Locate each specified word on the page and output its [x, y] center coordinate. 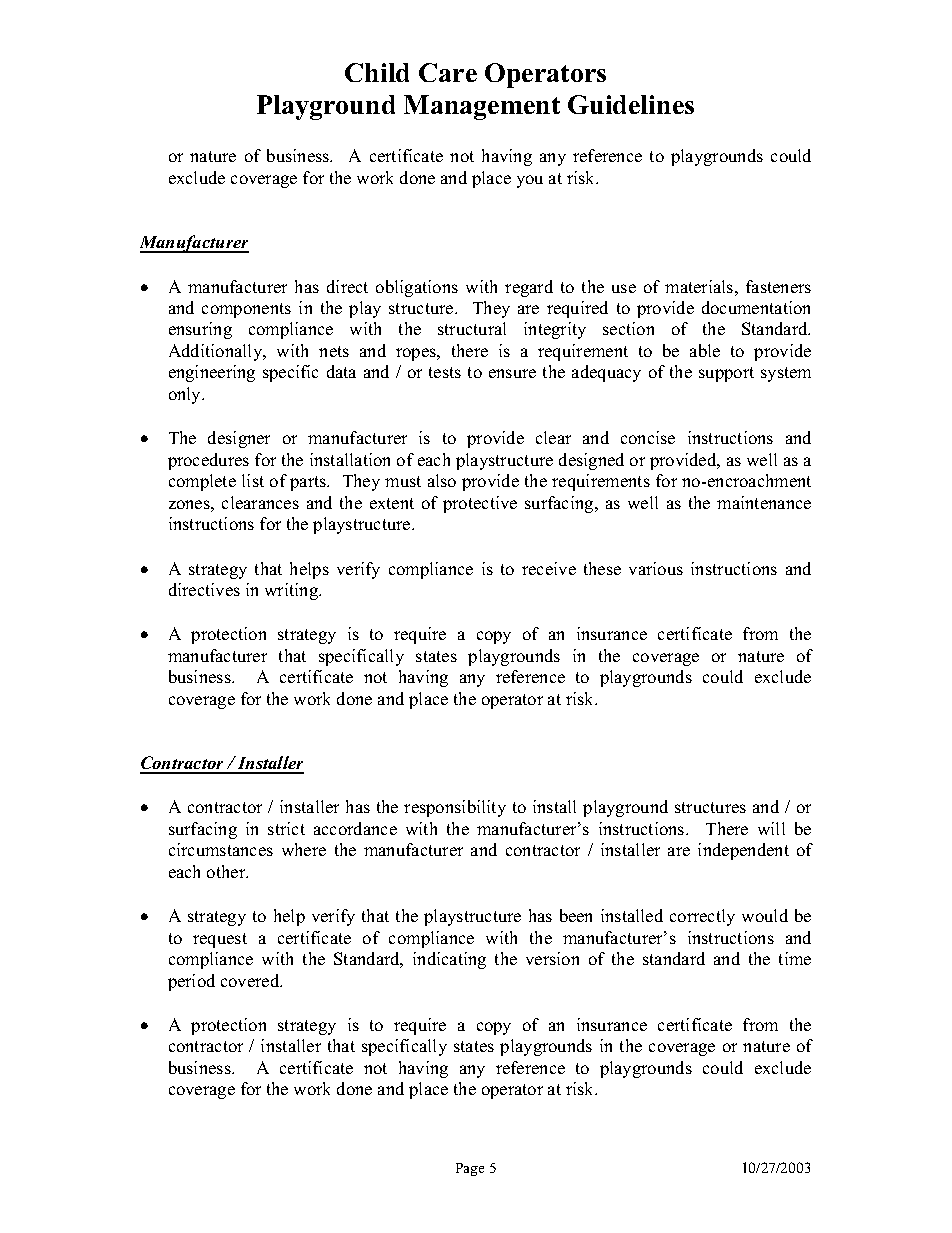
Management [482, 107]
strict [286, 828]
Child [377, 72]
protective [480, 504]
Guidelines [631, 104]
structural [472, 328]
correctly [702, 917]
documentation [756, 307]
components [246, 310]
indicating [449, 960]
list [253, 480]
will [771, 828]
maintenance [764, 502]
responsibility [455, 808]
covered [251, 980]
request [220, 940]
